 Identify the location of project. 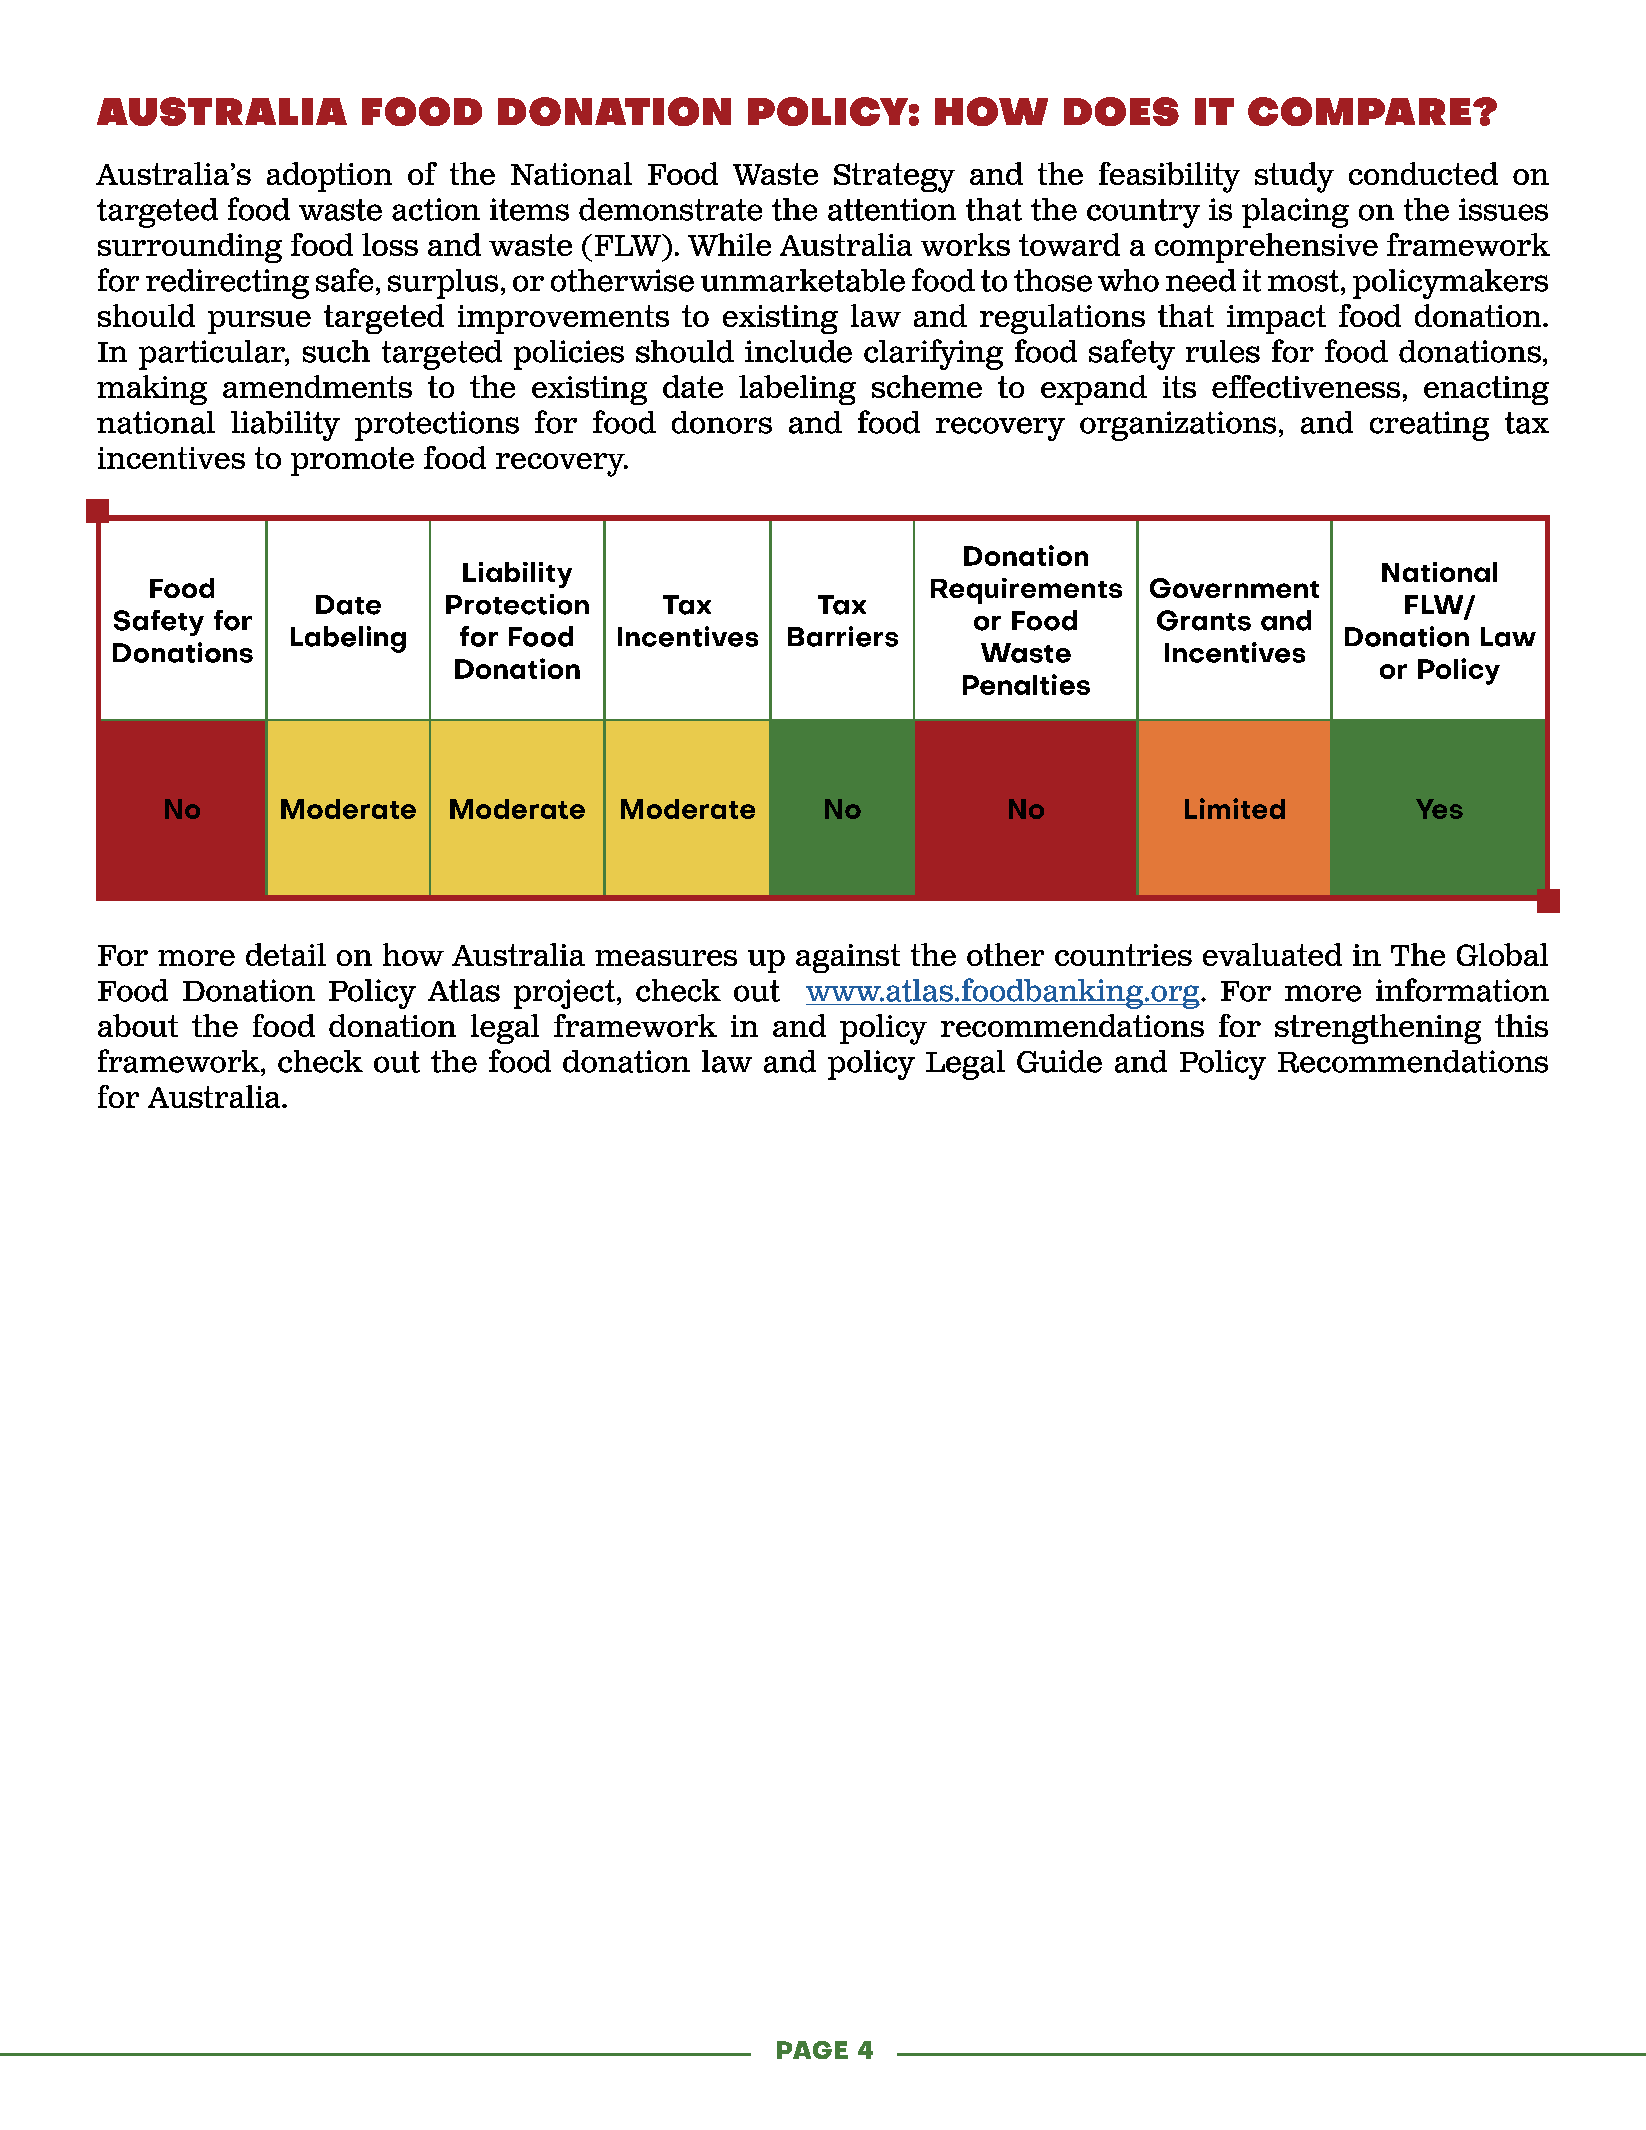
(564, 994).
